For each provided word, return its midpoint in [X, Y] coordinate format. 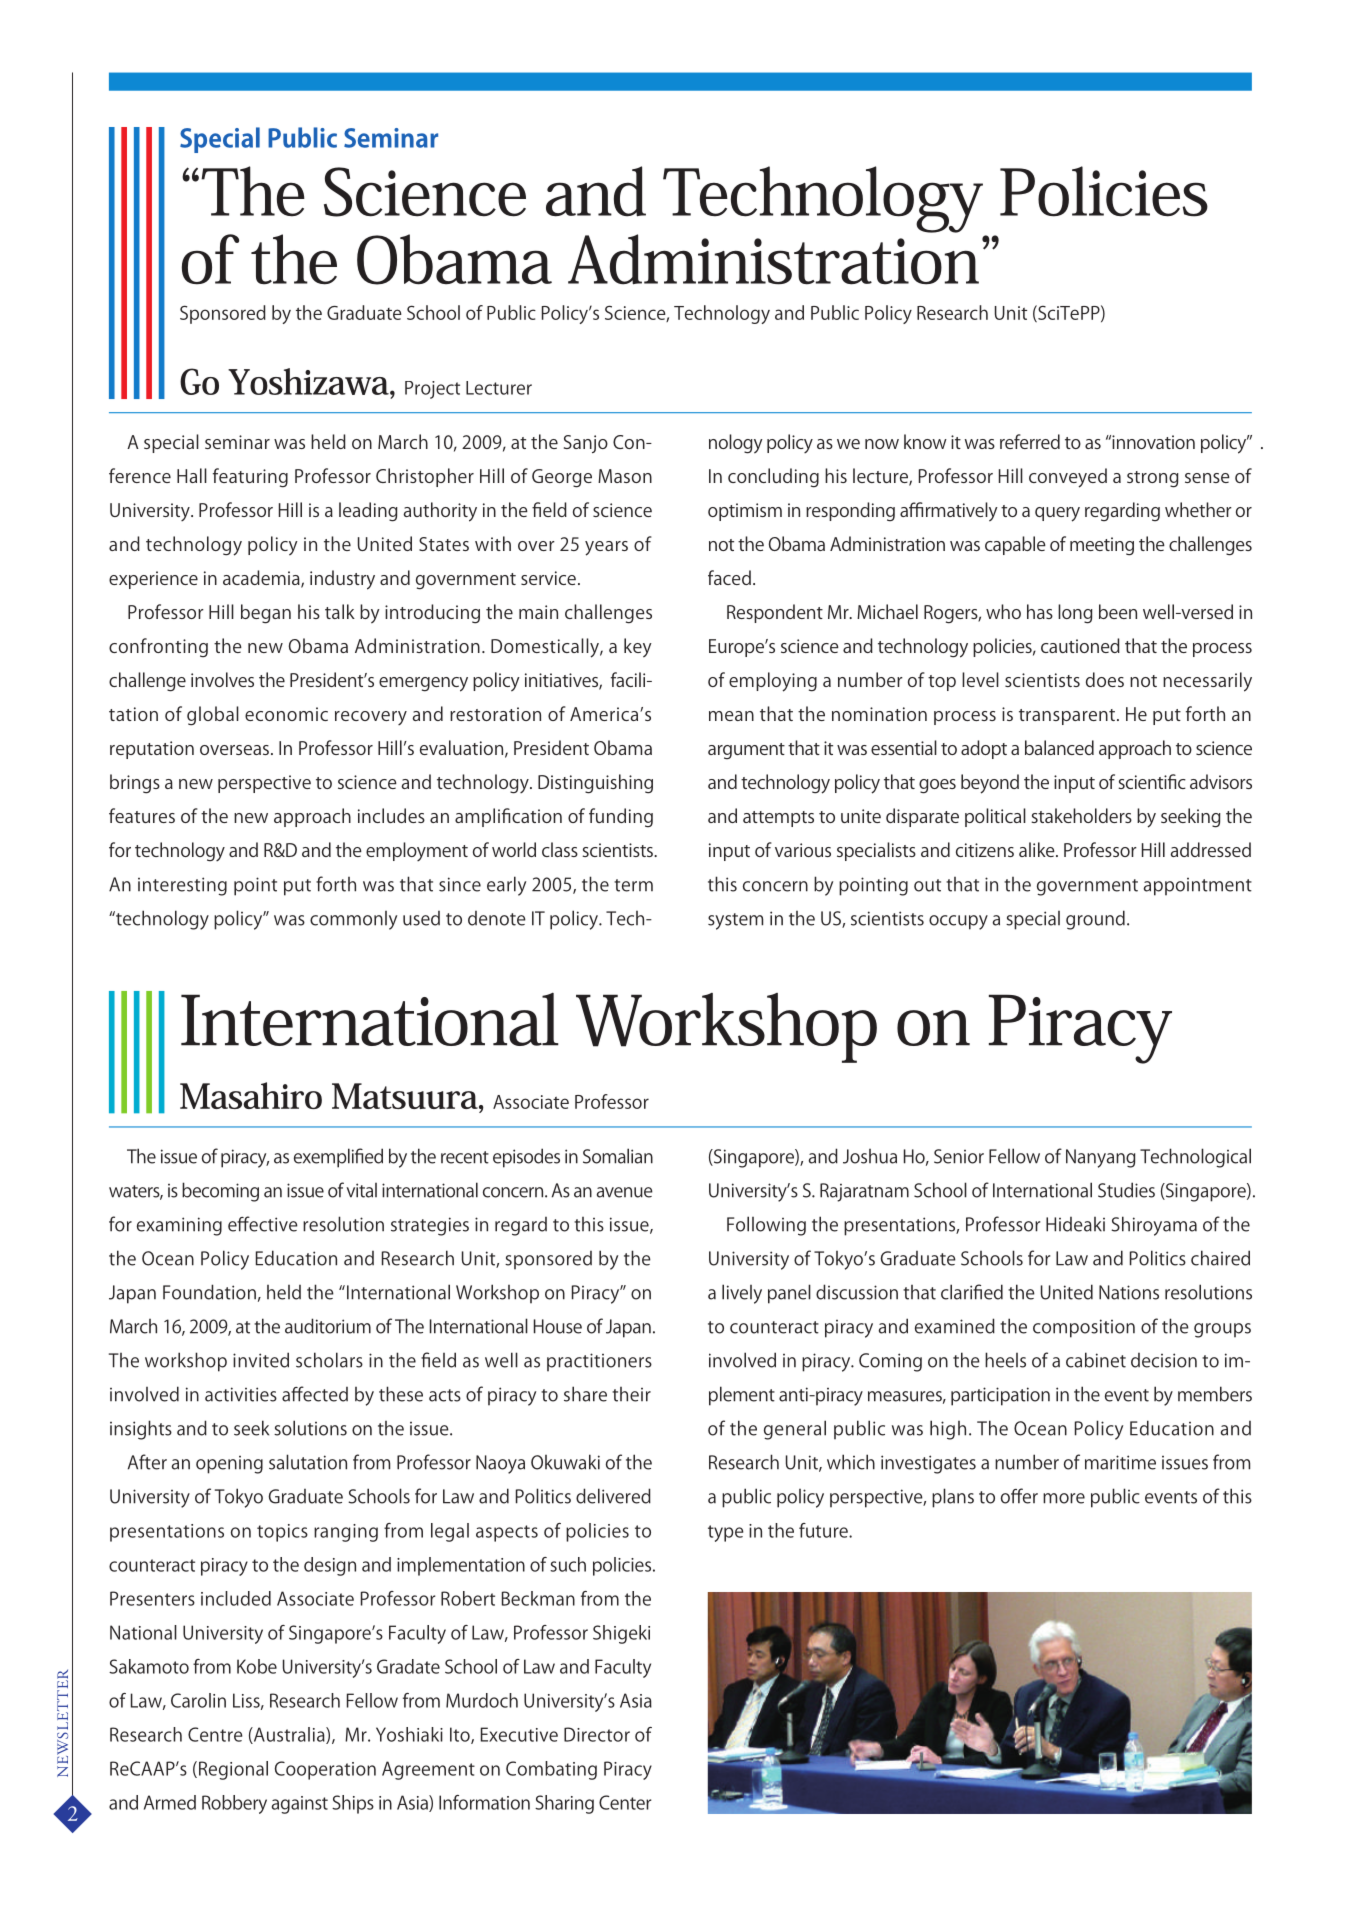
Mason [625, 476]
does [1105, 679]
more [1064, 1498]
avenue [624, 1192]
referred [1030, 441]
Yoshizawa [309, 381]
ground [1095, 920]
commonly [353, 920]
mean [731, 716]
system [735, 921]
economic [286, 714]
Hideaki [1075, 1224]
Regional [233, 1770]
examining [179, 1226]
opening [229, 1465]
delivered [613, 1496]
